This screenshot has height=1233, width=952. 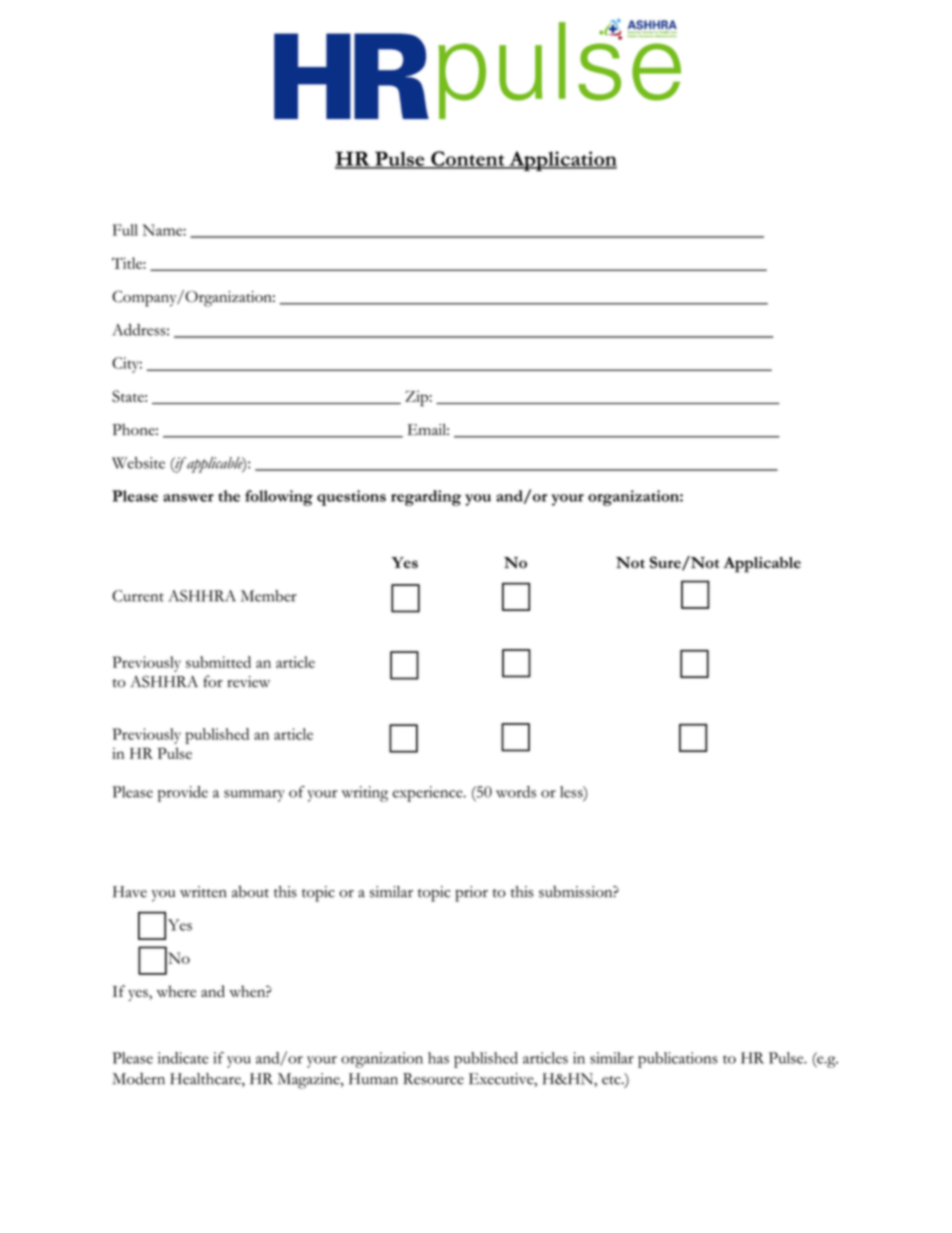 I want to click on submitted, so click(x=218, y=662).
